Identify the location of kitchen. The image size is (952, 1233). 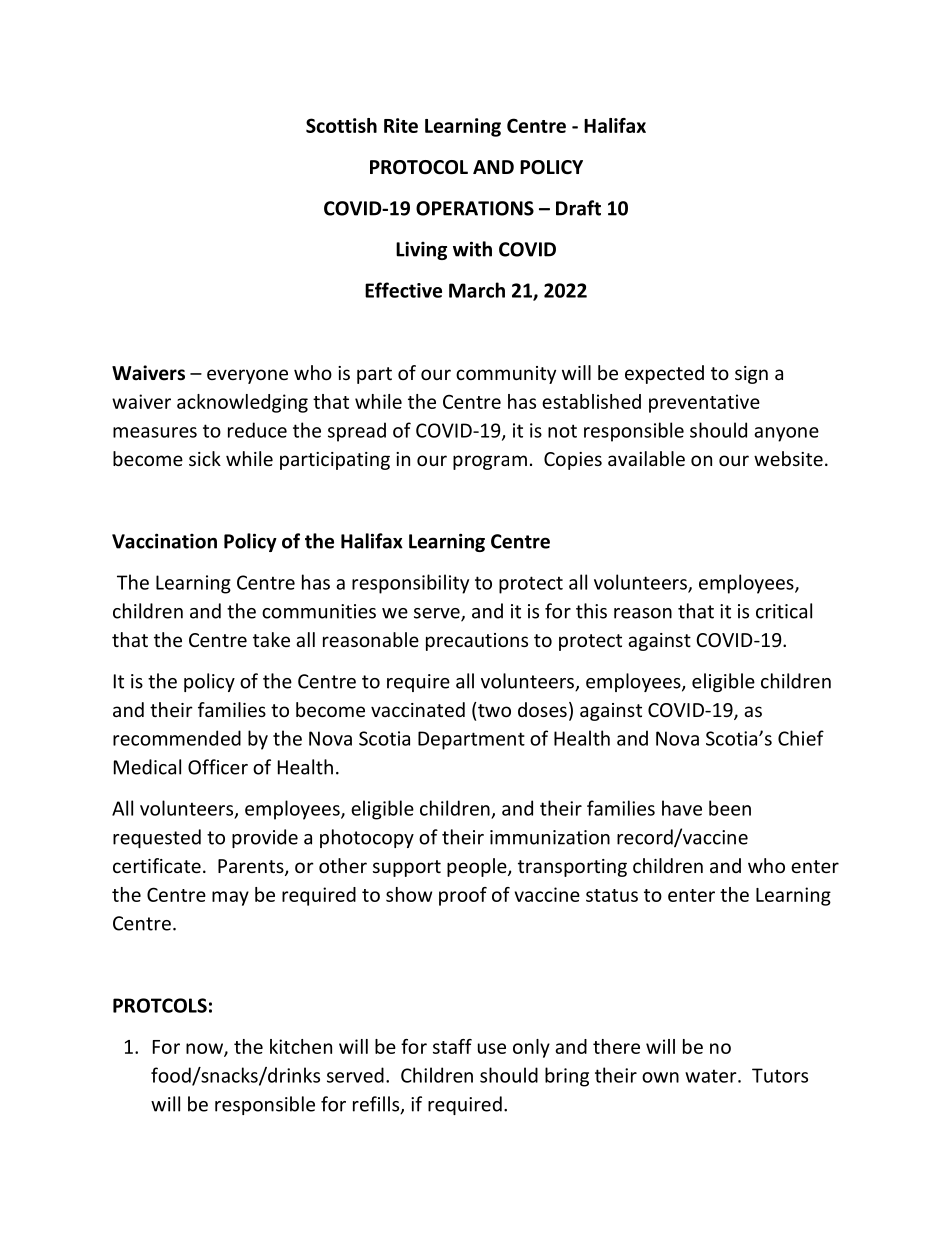
(301, 1046).
